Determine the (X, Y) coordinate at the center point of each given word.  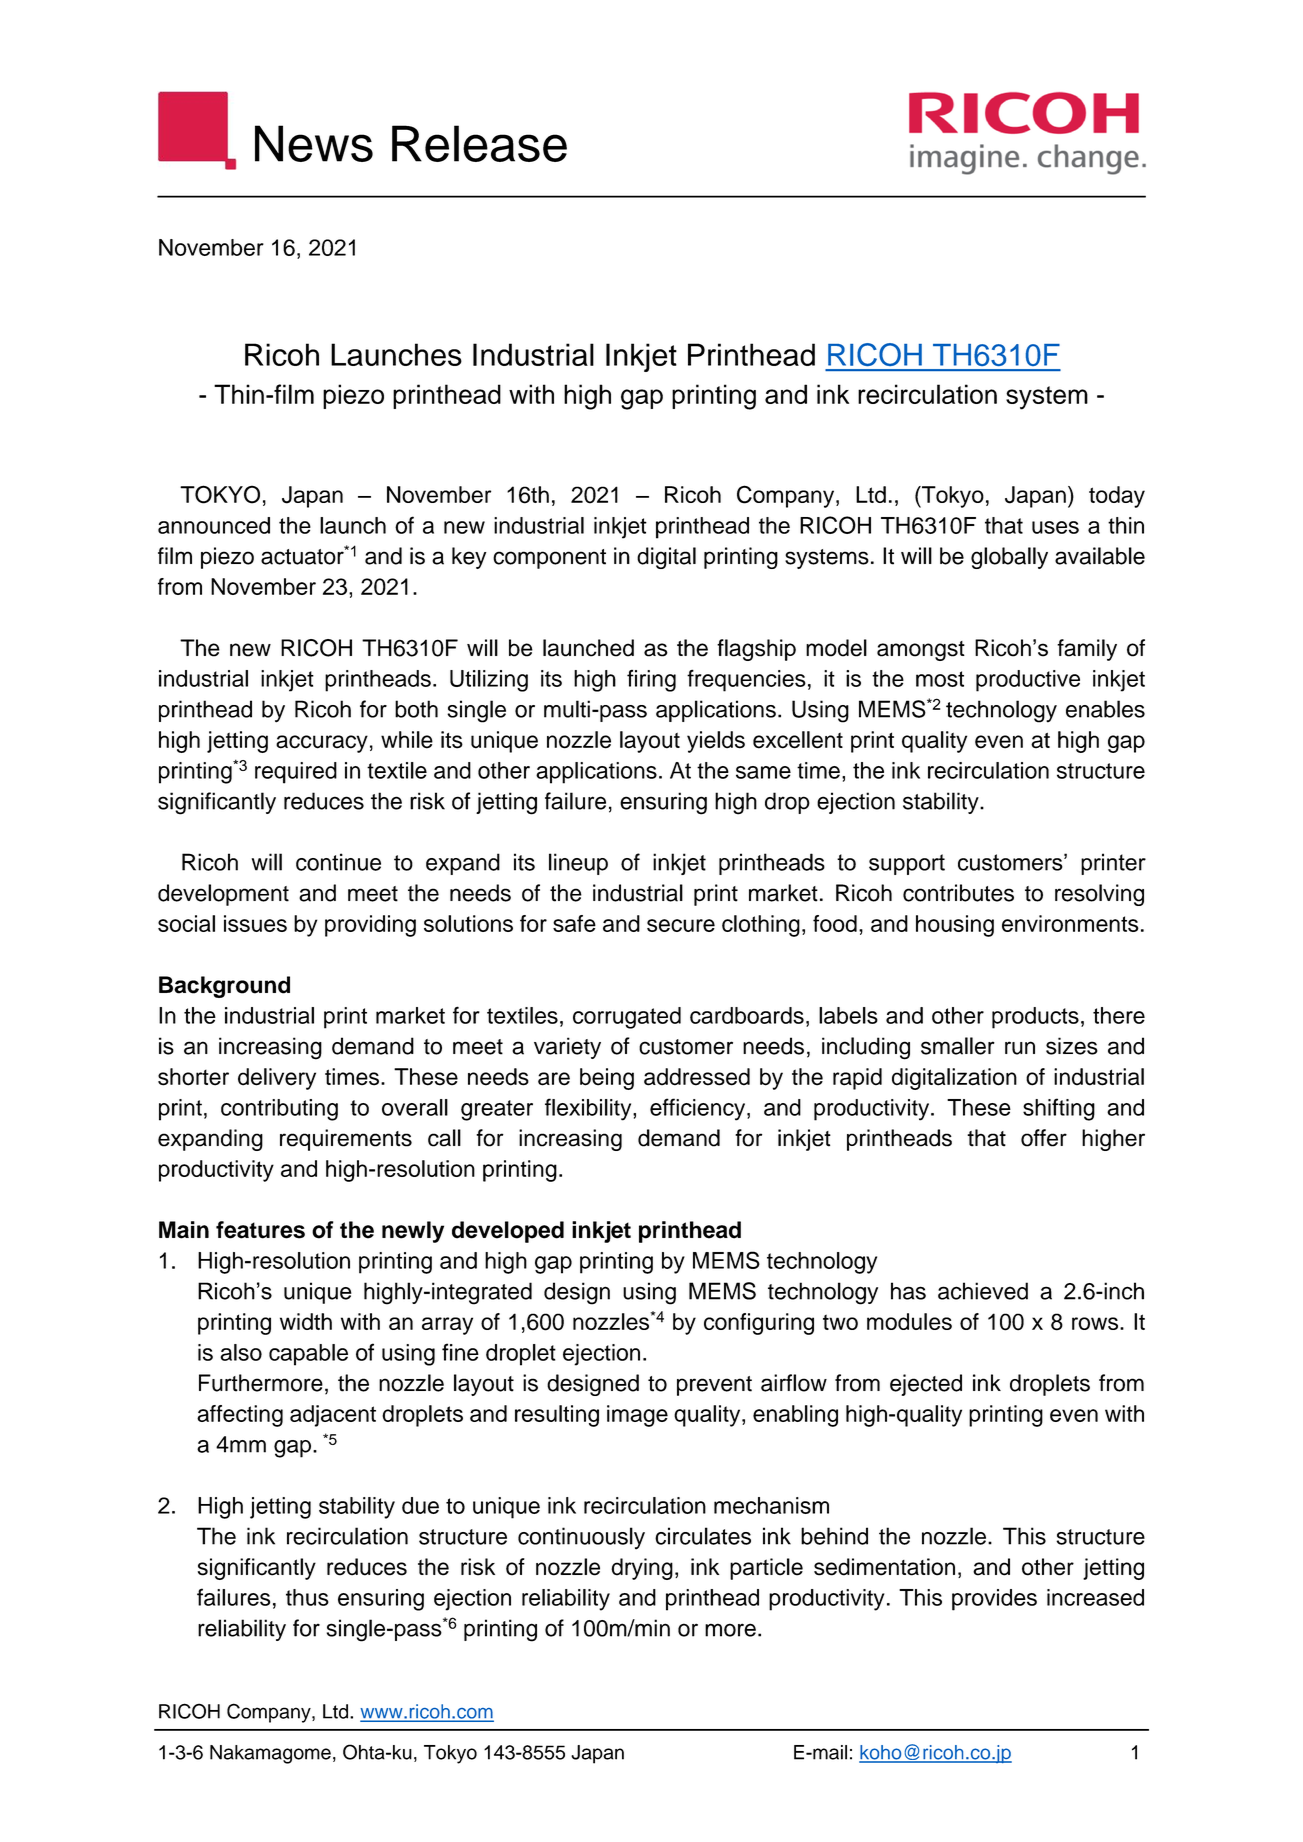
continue (338, 862)
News (314, 143)
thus (307, 1597)
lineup (578, 864)
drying (642, 1569)
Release (479, 143)
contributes (958, 893)
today (1117, 497)
